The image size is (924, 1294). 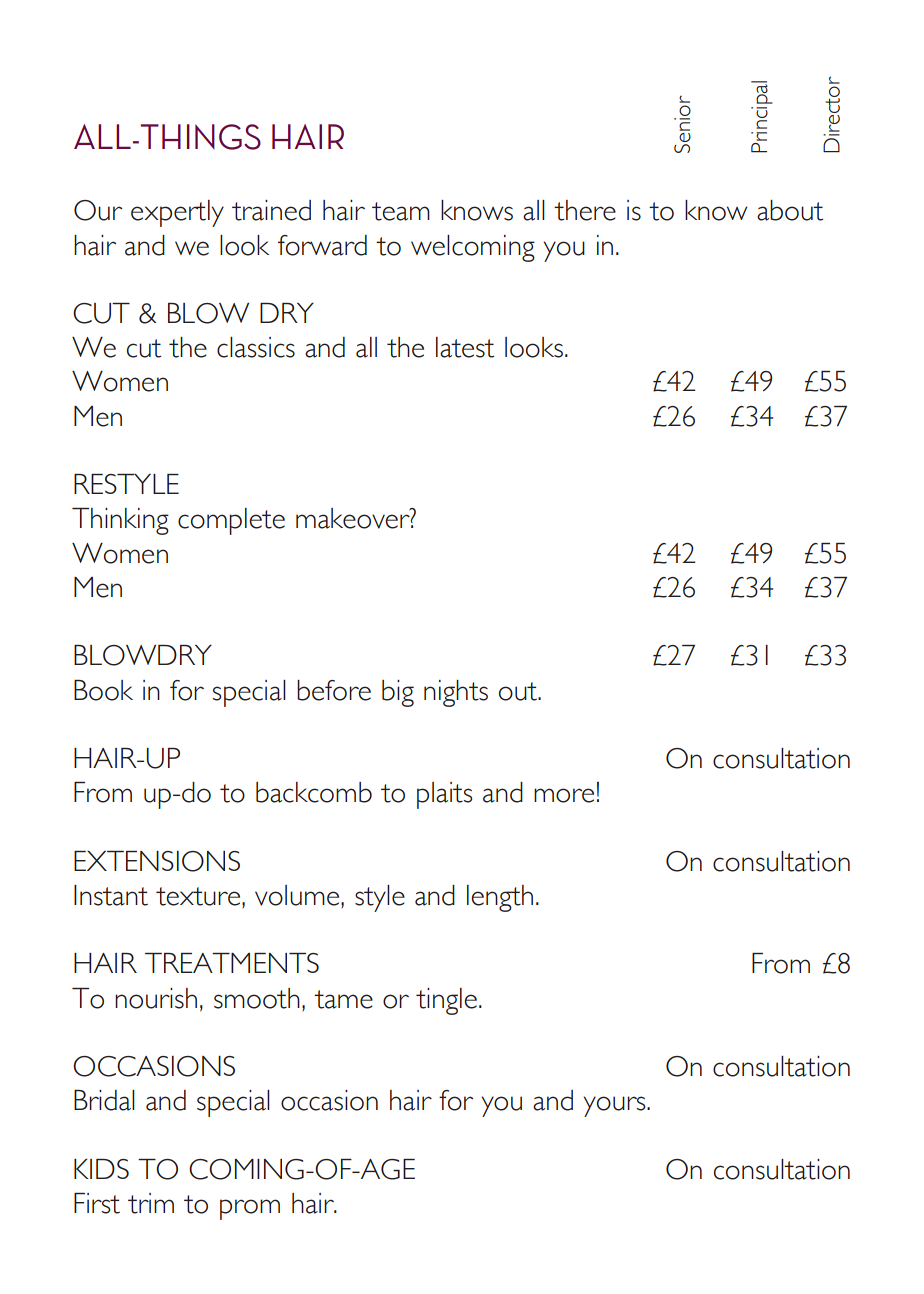 What do you see at coordinates (177, 213) in the image?
I see `expertly` at bounding box center [177, 213].
